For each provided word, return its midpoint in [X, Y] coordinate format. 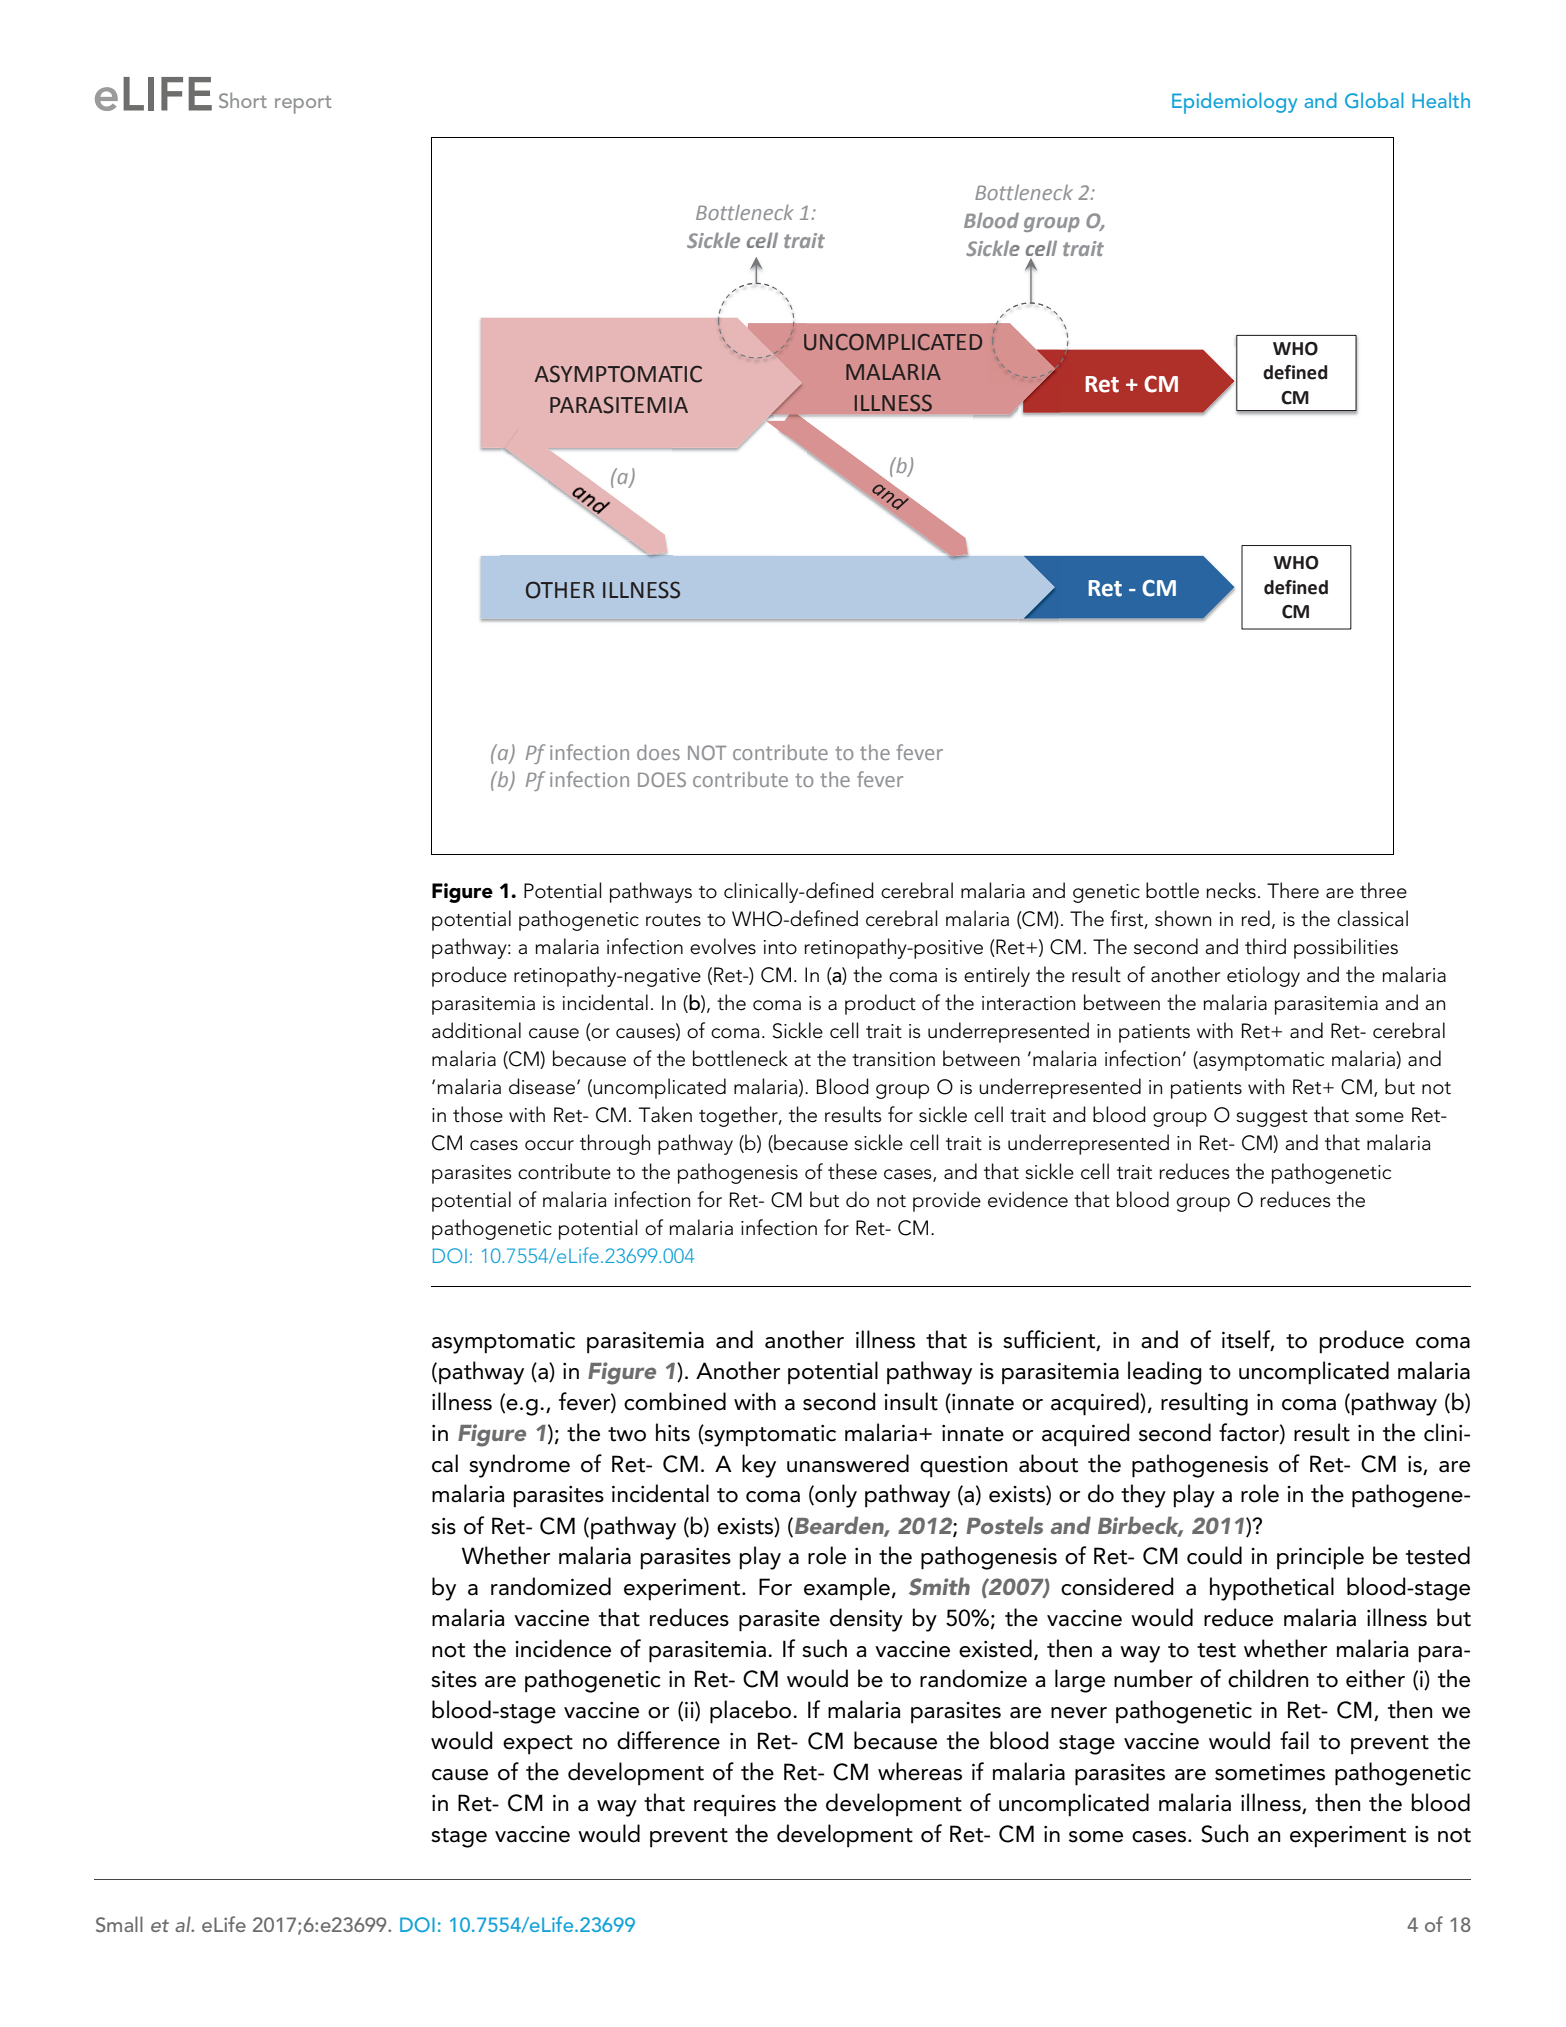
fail [1294, 1740]
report [303, 105]
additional [476, 1030]
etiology [1263, 976]
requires [735, 1806]
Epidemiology [1234, 103]
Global [1374, 100]
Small [119, 1924]
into [780, 947]
